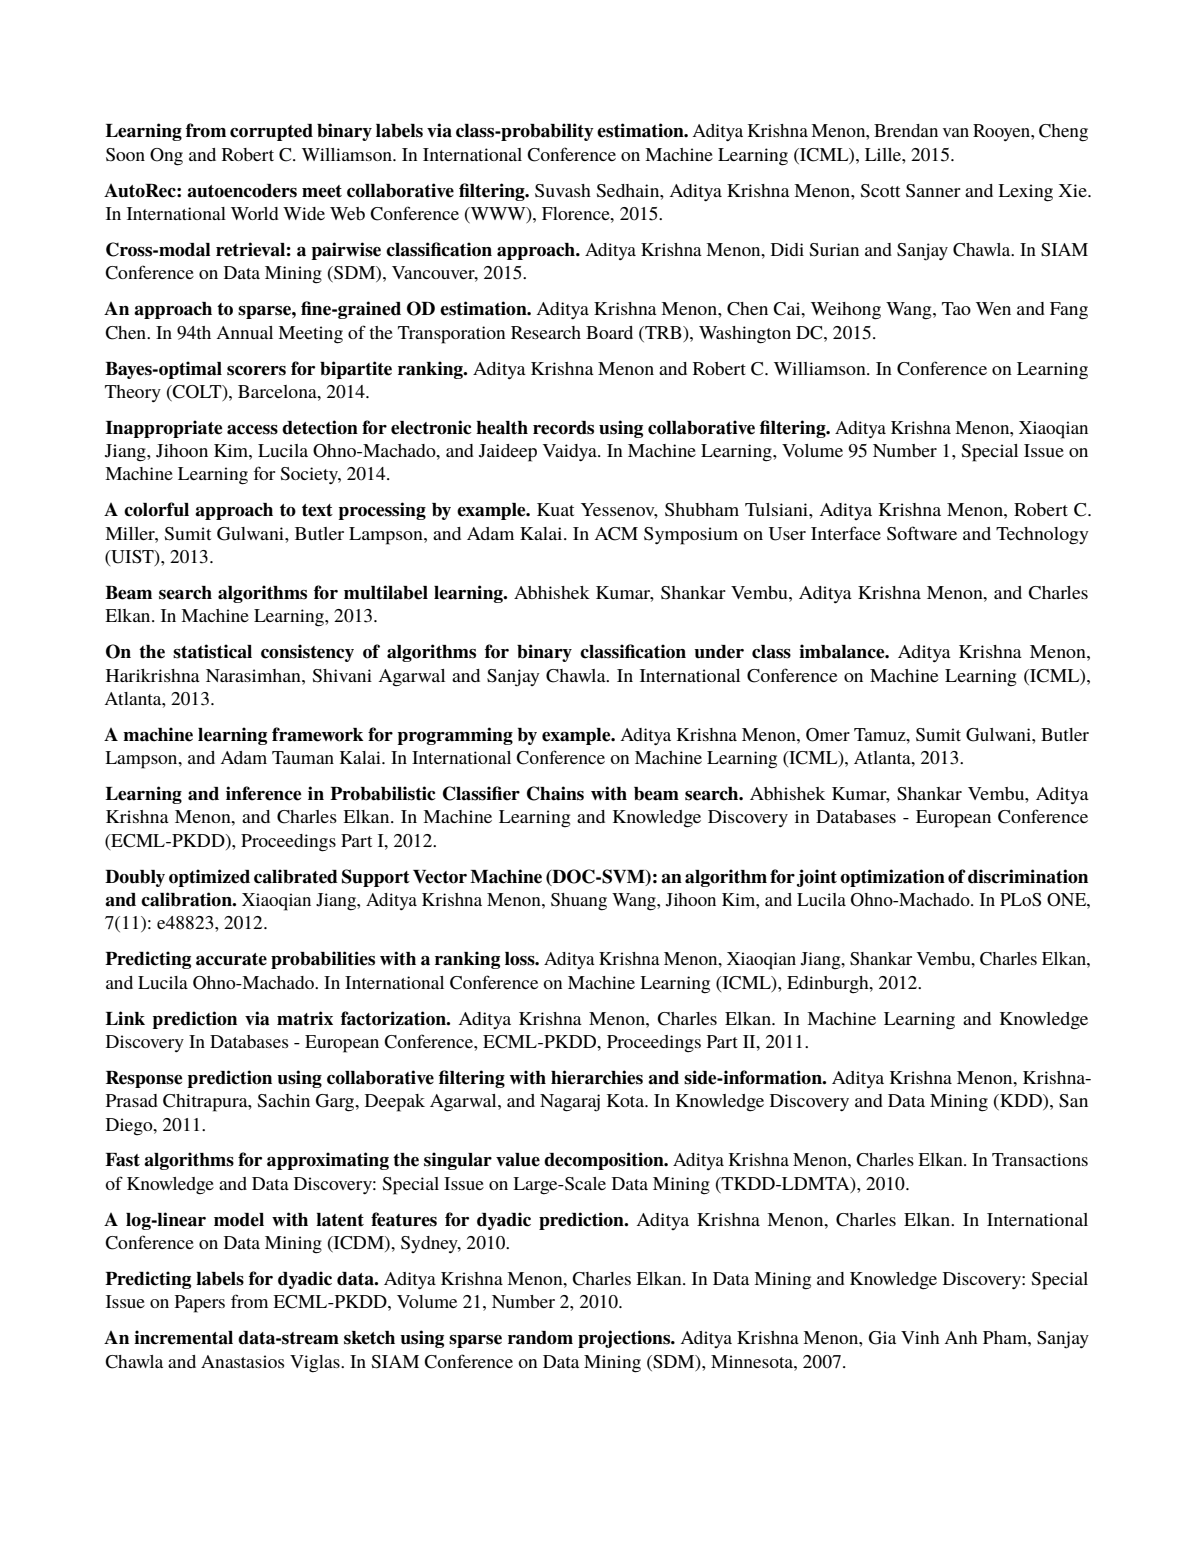 Image resolution: width=1194 pixels, height=1545 pixels. What do you see at coordinates (787, 249) in the screenshot?
I see `Didi` at bounding box center [787, 249].
